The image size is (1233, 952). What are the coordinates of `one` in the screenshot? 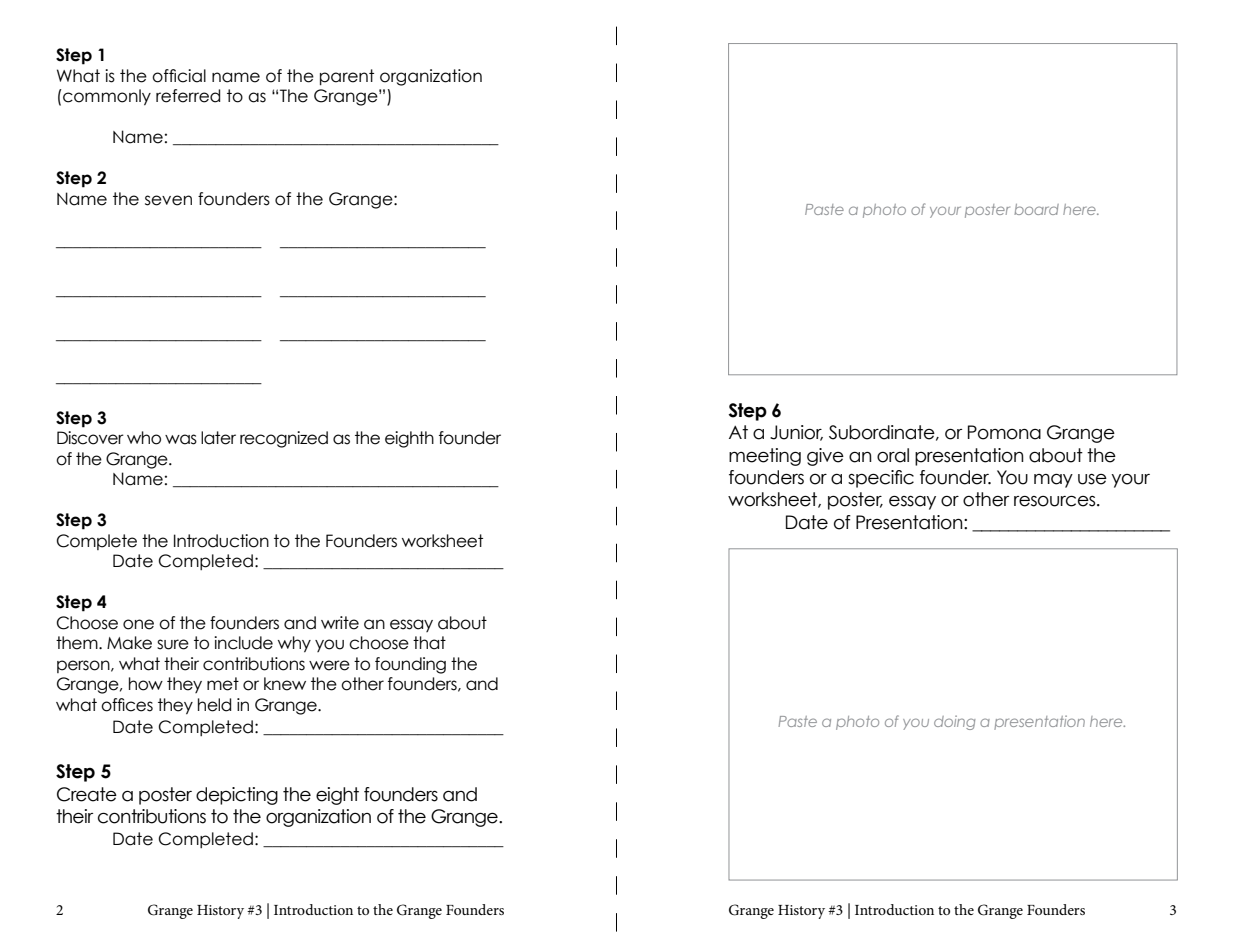 It's located at (138, 624).
